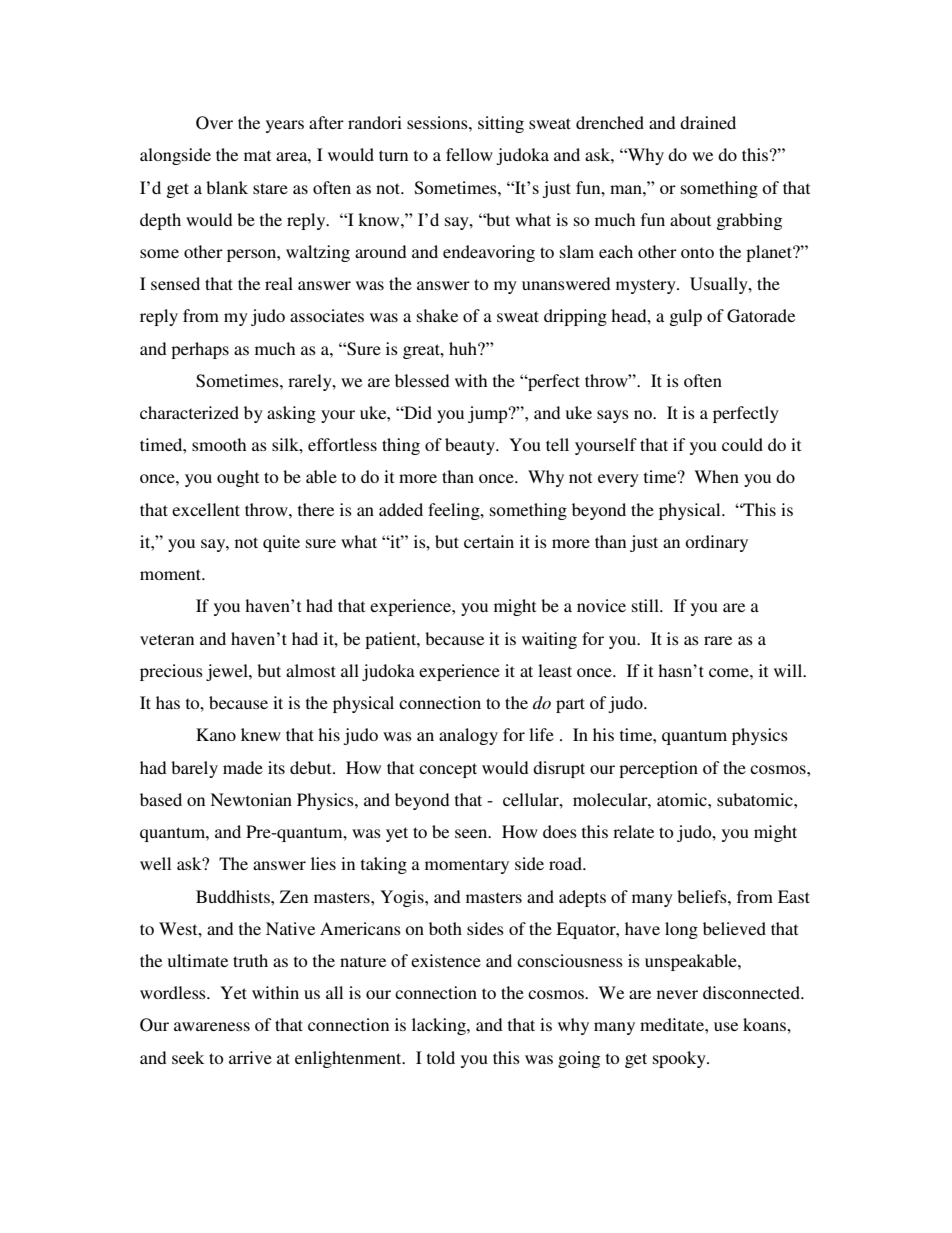  What do you see at coordinates (468, 736) in the screenshot?
I see `analogy` at bounding box center [468, 736].
